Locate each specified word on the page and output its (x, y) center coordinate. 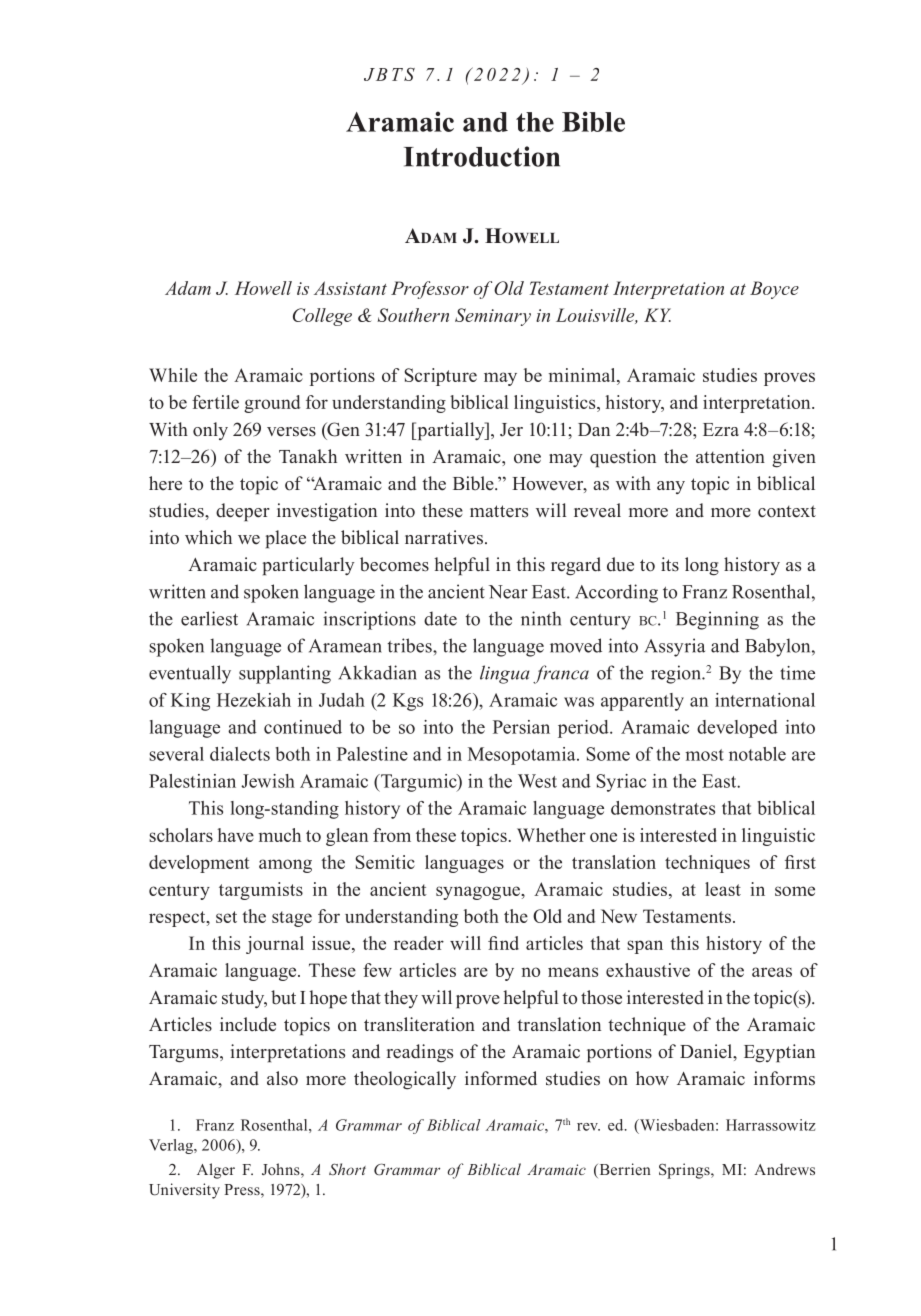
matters (499, 511)
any (671, 487)
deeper (243, 512)
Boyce (774, 290)
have (235, 835)
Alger (216, 1171)
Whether (551, 835)
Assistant (350, 288)
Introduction (482, 156)
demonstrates (663, 808)
